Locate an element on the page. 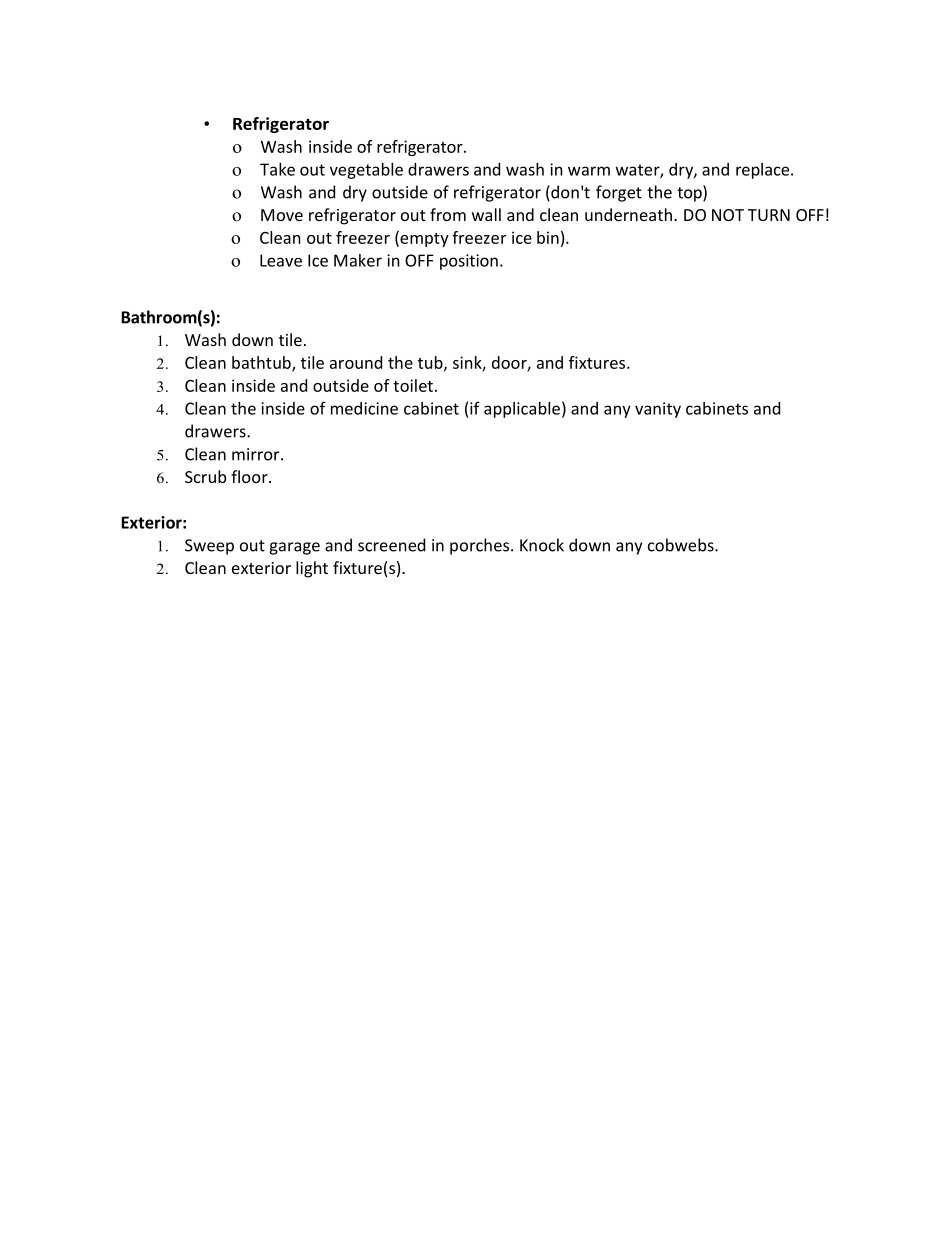  Knock is located at coordinates (542, 545).
